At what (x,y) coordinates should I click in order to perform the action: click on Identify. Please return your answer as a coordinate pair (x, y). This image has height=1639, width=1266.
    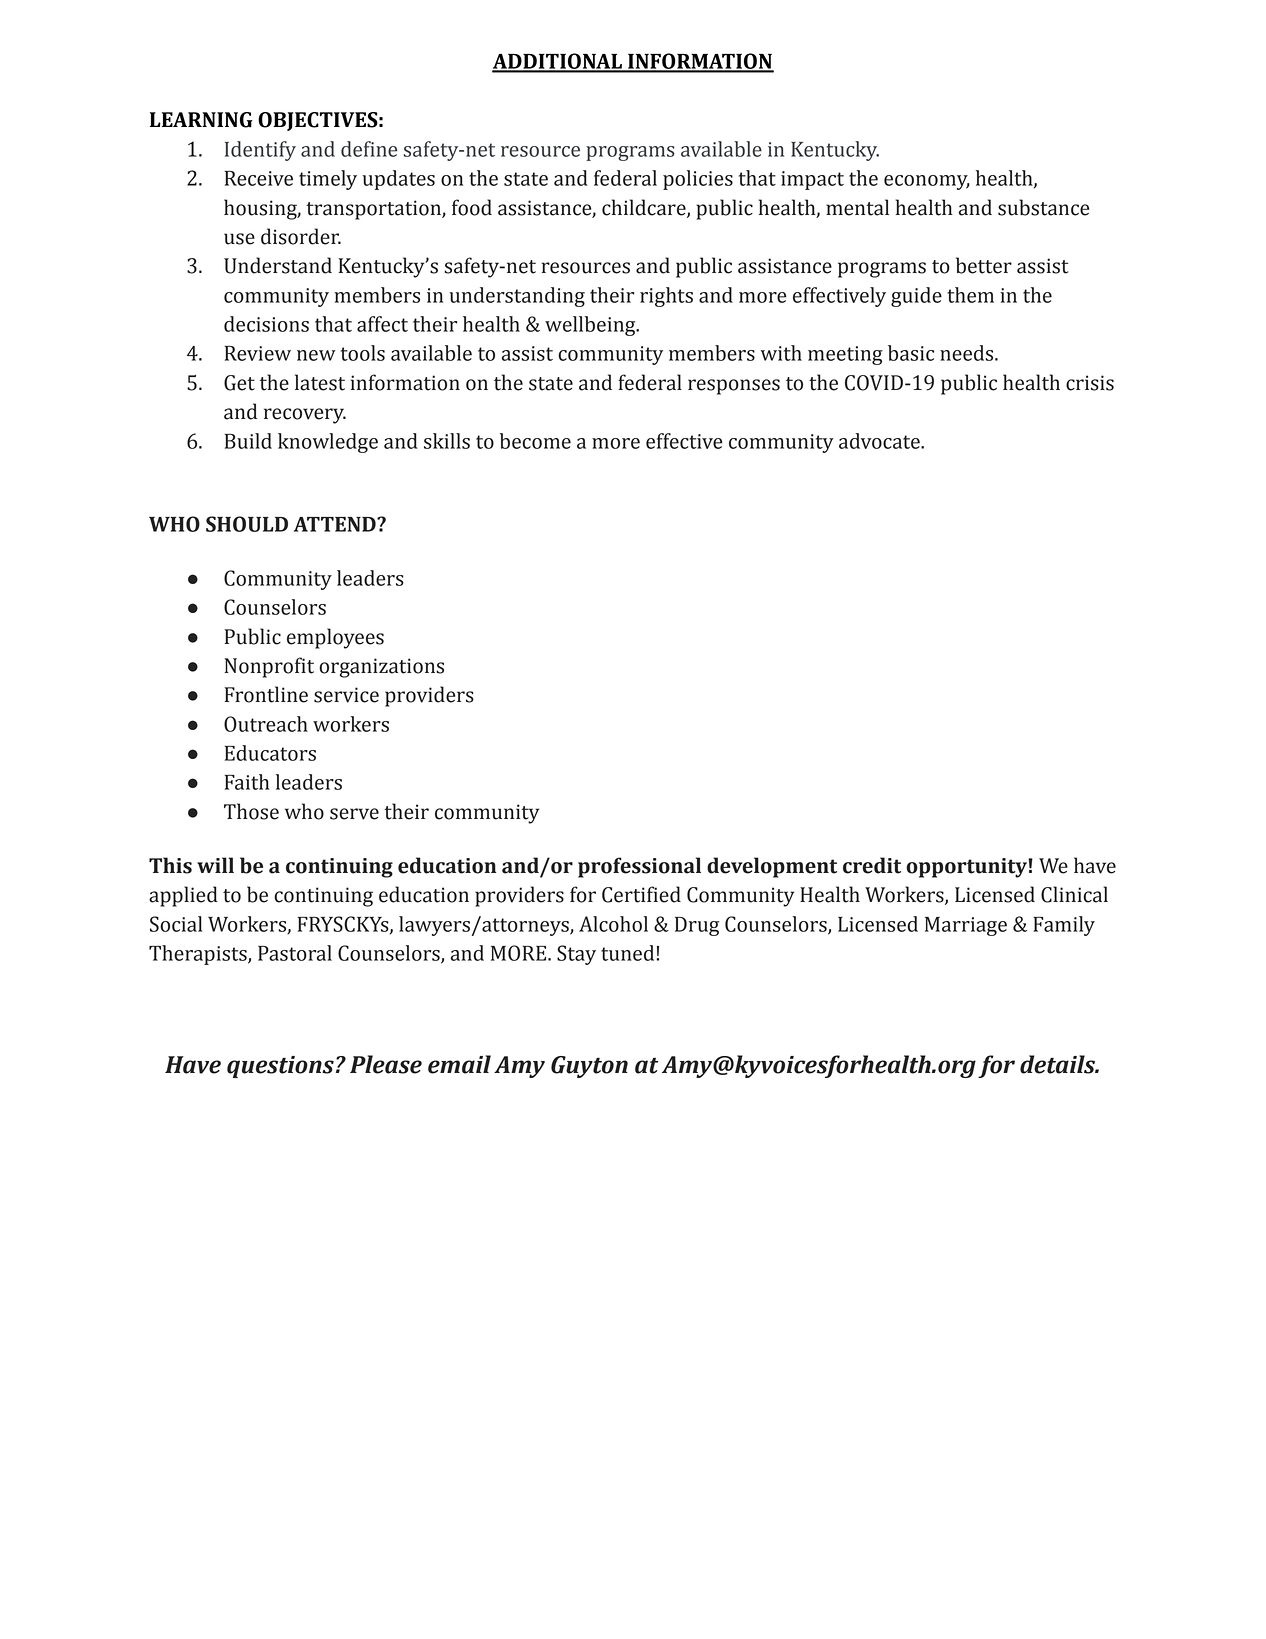
    Looking at the image, I should click on (260, 151).
